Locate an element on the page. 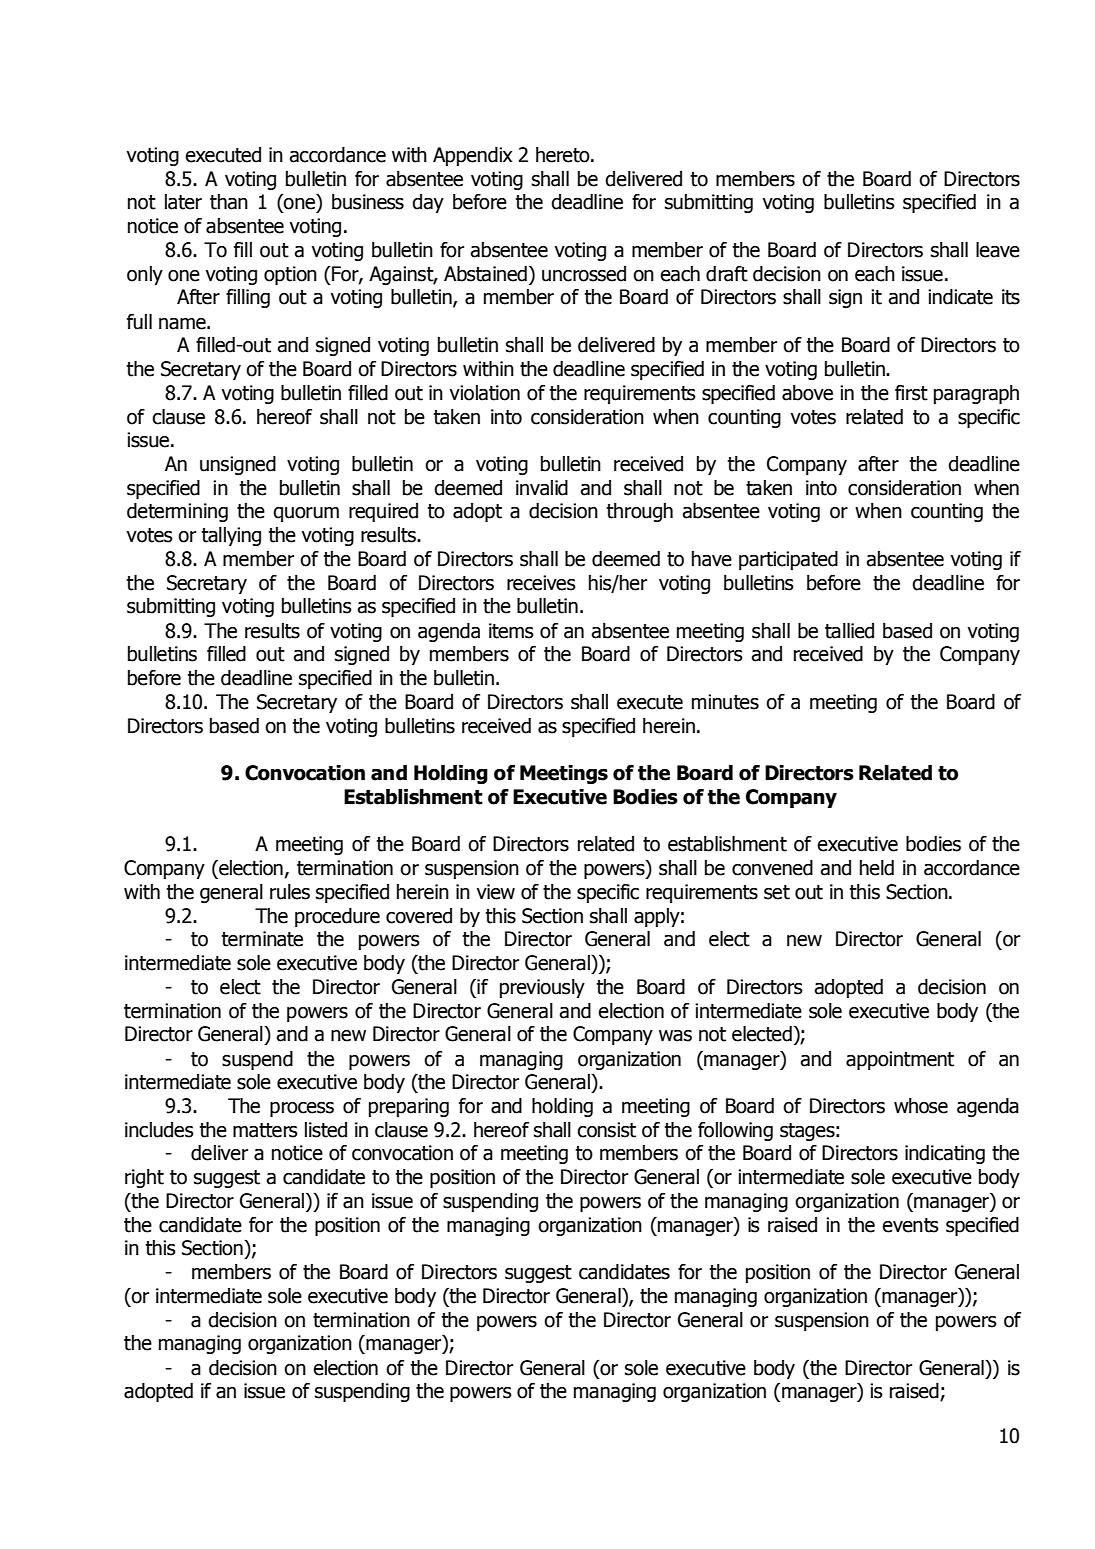 This document has width=1095, height=1549. items is located at coordinates (511, 631).
